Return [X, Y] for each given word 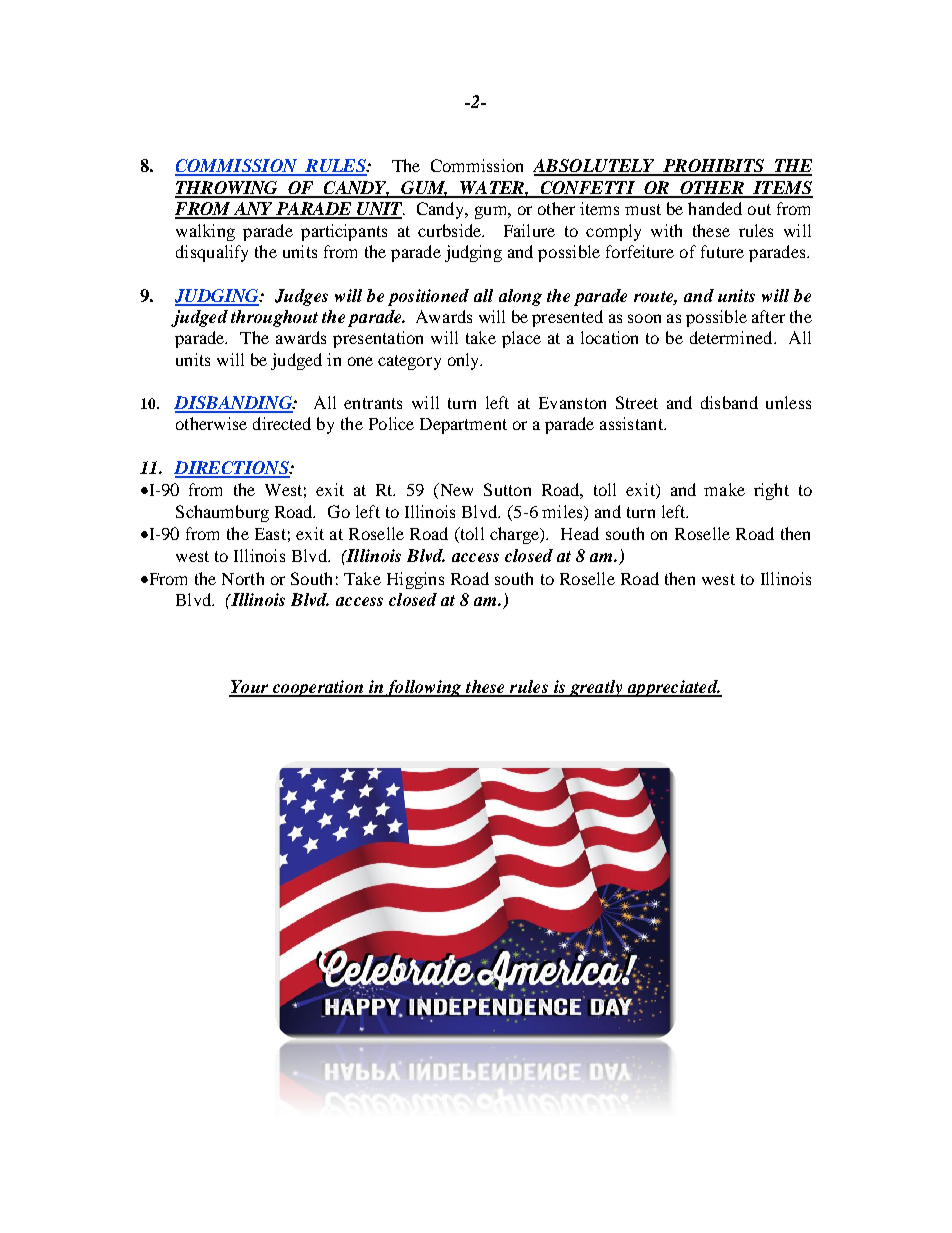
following [424, 688]
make [724, 489]
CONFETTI [587, 189]
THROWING [227, 189]
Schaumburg [222, 513]
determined [732, 337]
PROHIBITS [713, 167]
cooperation [318, 688]
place [521, 339]
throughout [274, 318]
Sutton [507, 489]
